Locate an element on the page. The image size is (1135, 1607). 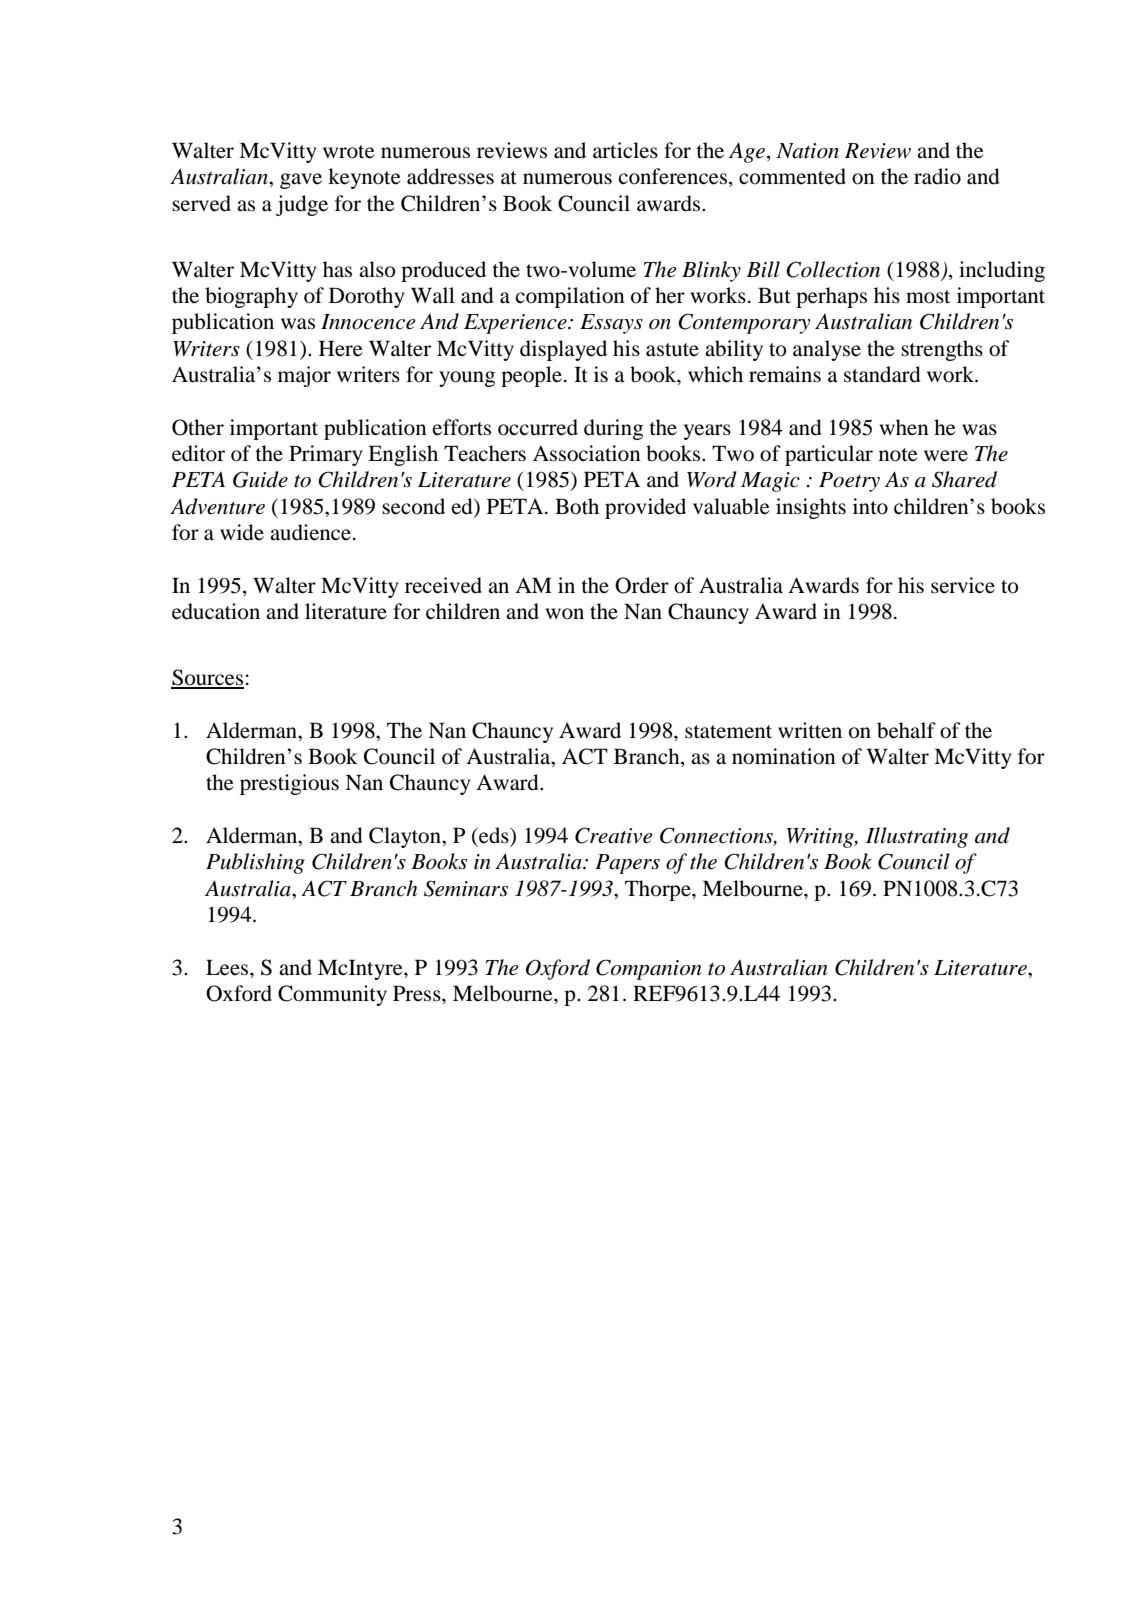
audience is located at coordinates (310, 532).
